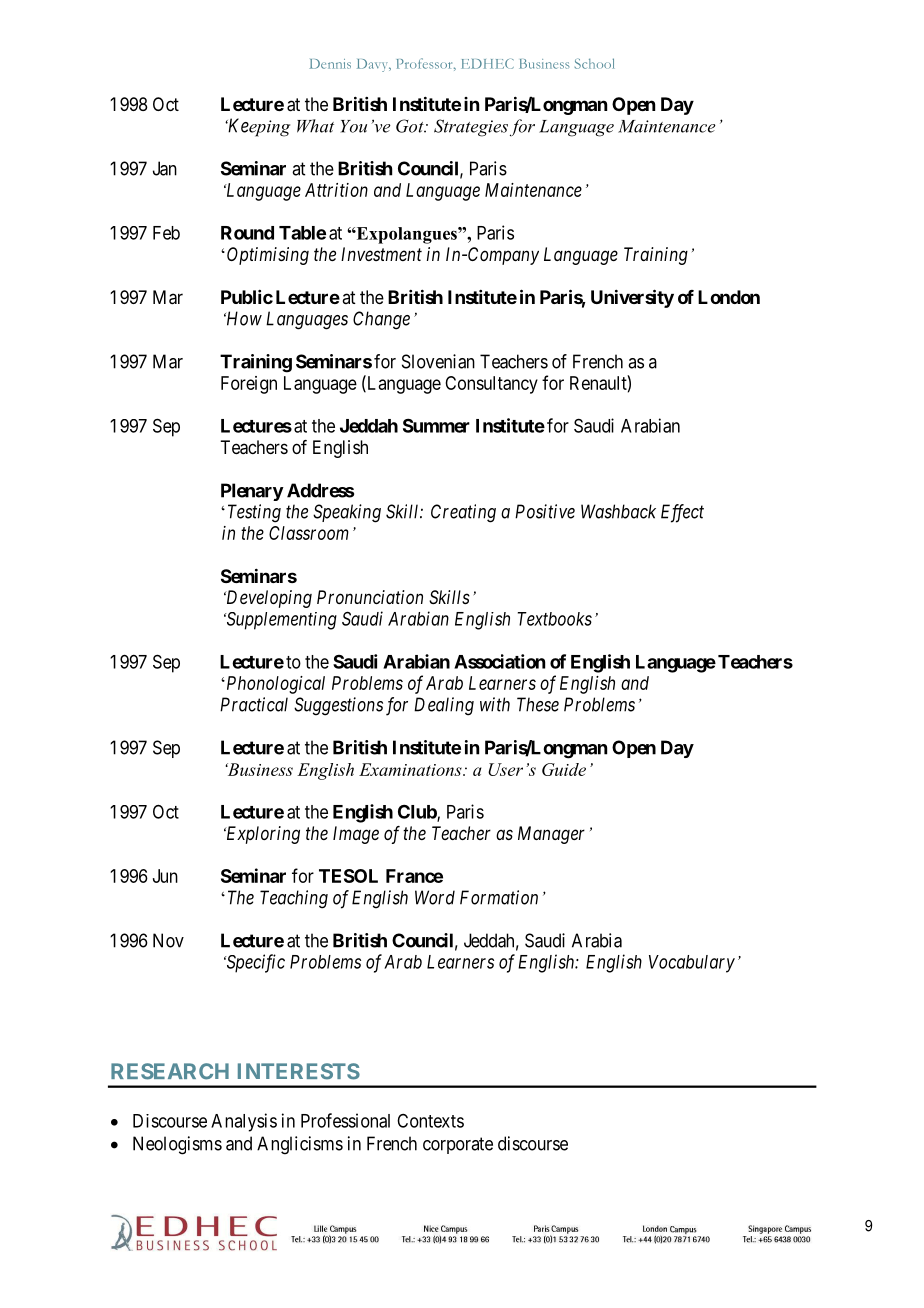  What do you see at coordinates (315, 126) in the document?
I see `What` at bounding box center [315, 126].
